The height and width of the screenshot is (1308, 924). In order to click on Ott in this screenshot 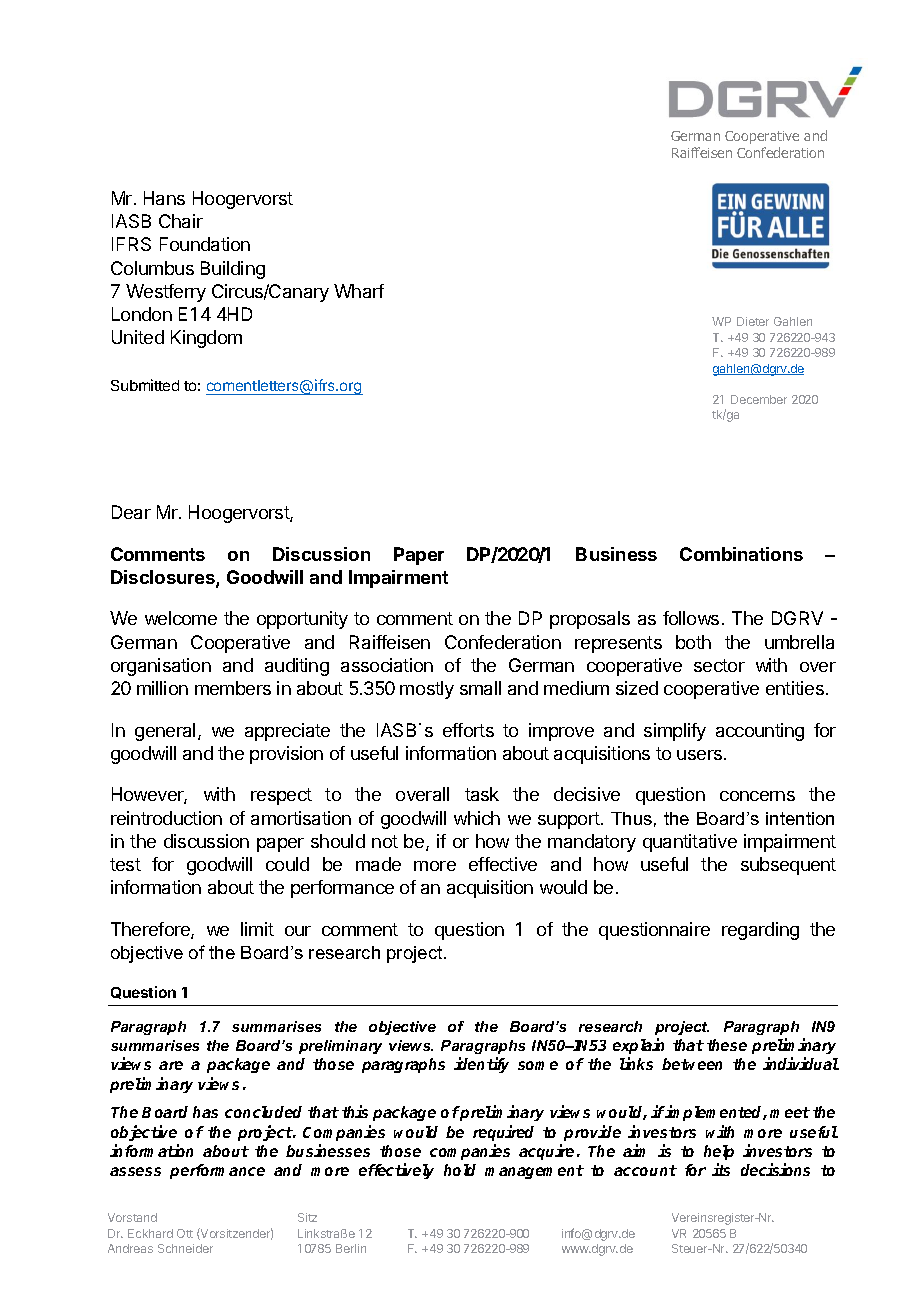, I will do `click(185, 1233)`.
